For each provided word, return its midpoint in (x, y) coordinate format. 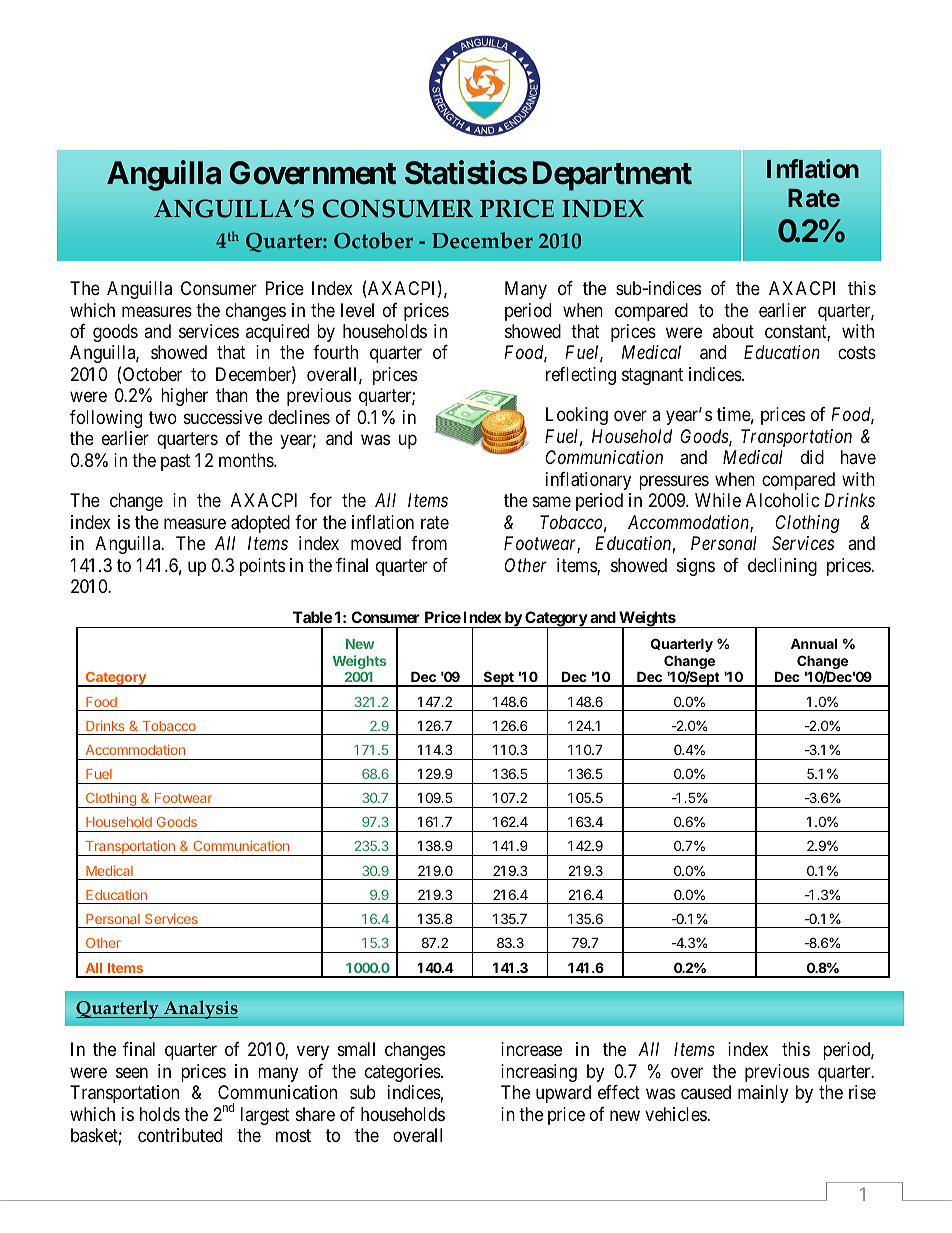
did (812, 457)
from (429, 543)
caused (706, 1092)
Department (612, 176)
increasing (539, 1073)
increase (531, 1049)
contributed (180, 1135)
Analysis (200, 1009)
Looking (577, 416)
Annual (814, 643)
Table (312, 617)
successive (223, 417)
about (733, 331)
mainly (763, 1094)
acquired (277, 333)
